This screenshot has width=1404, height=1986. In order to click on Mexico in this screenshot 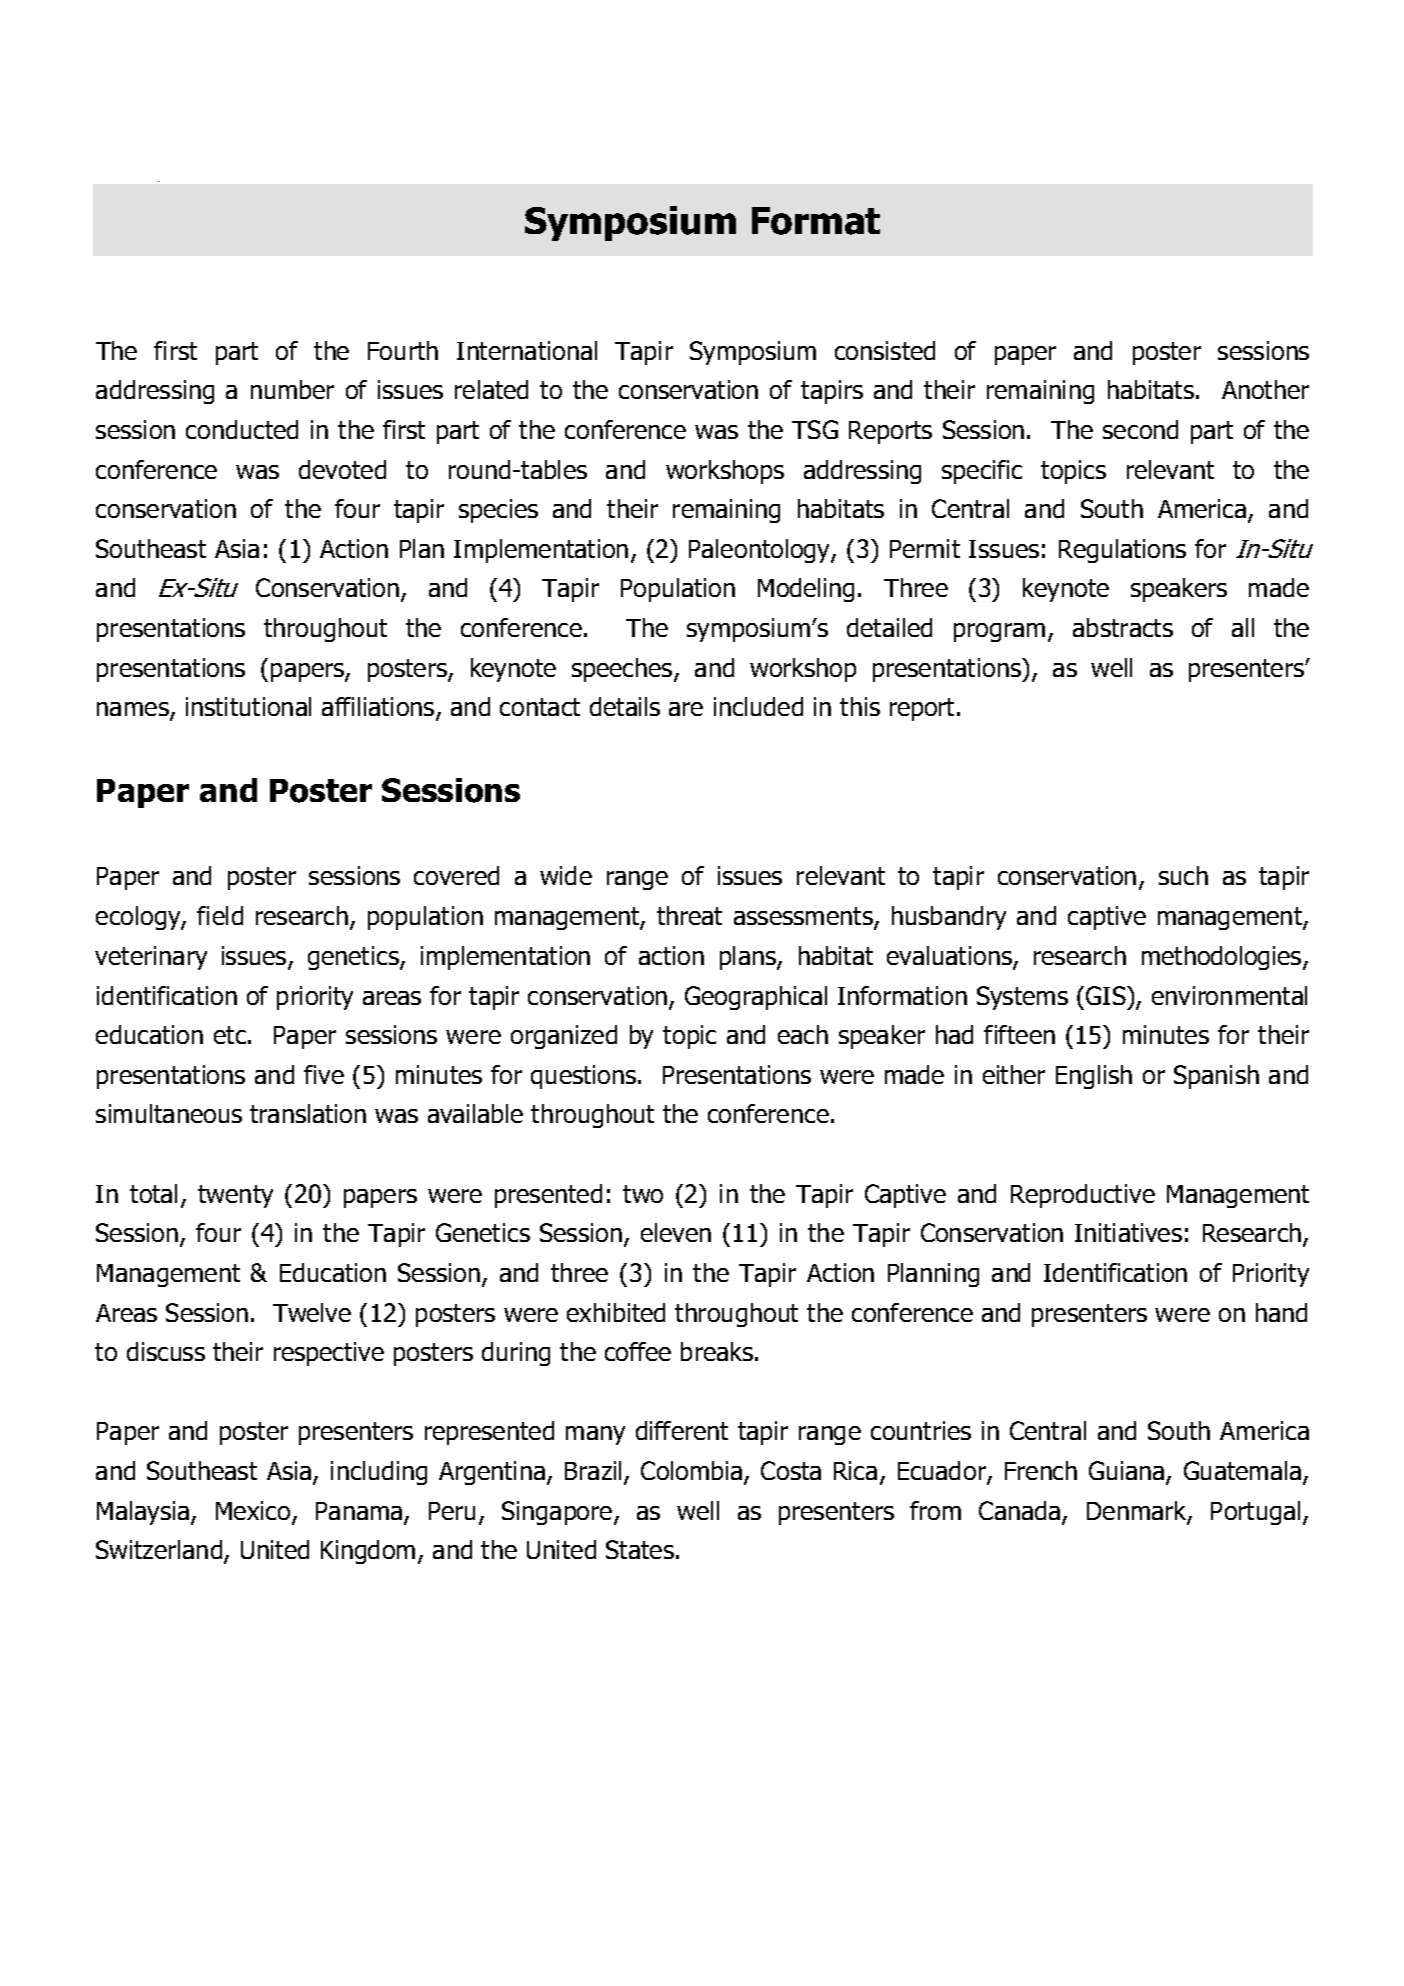, I will do `click(254, 1512)`.
